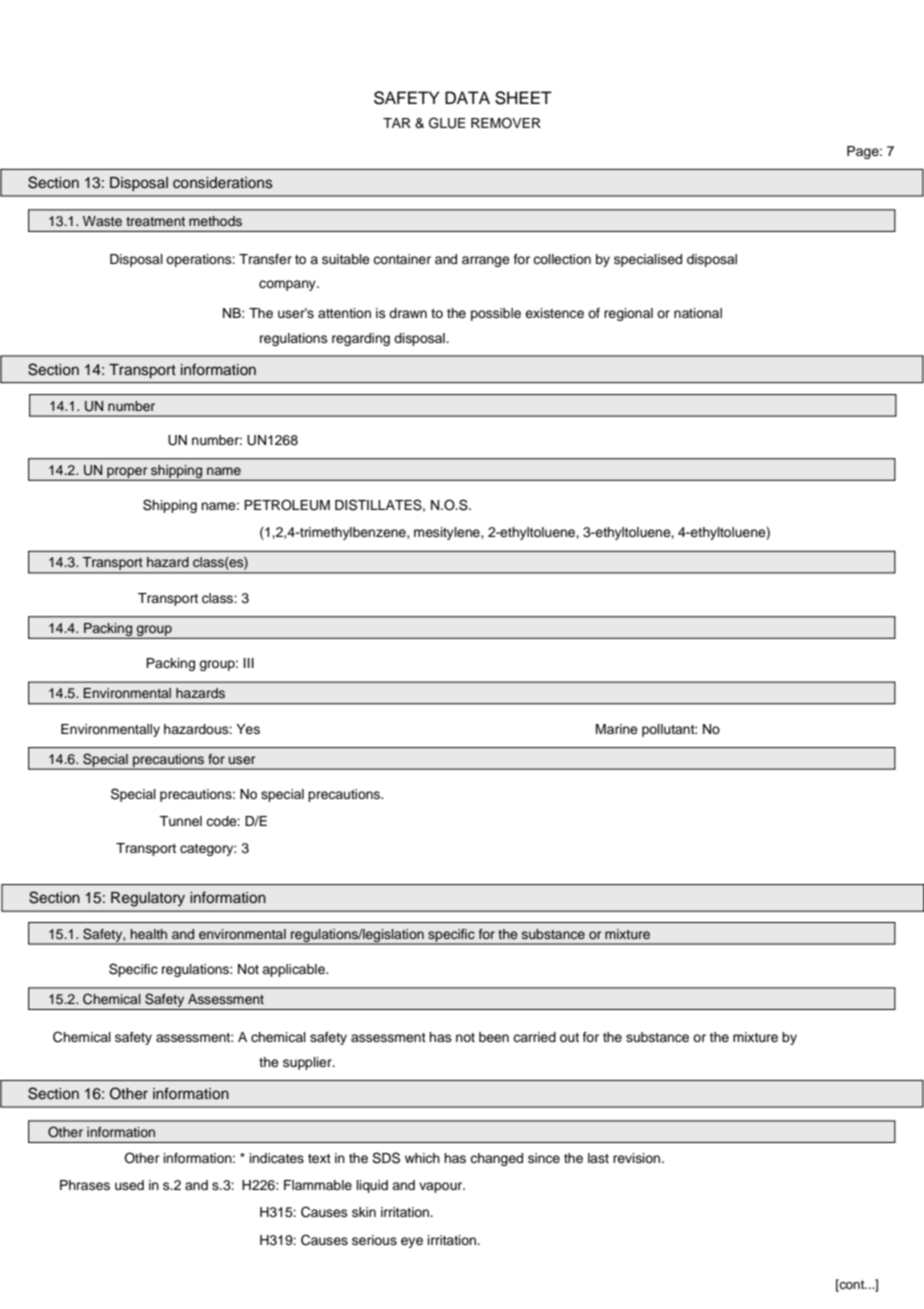 The image size is (924, 1309). What do you see at coordinates (248, 729) in the screenshot?
I see `Yes` at bounding box center [248, 729].
